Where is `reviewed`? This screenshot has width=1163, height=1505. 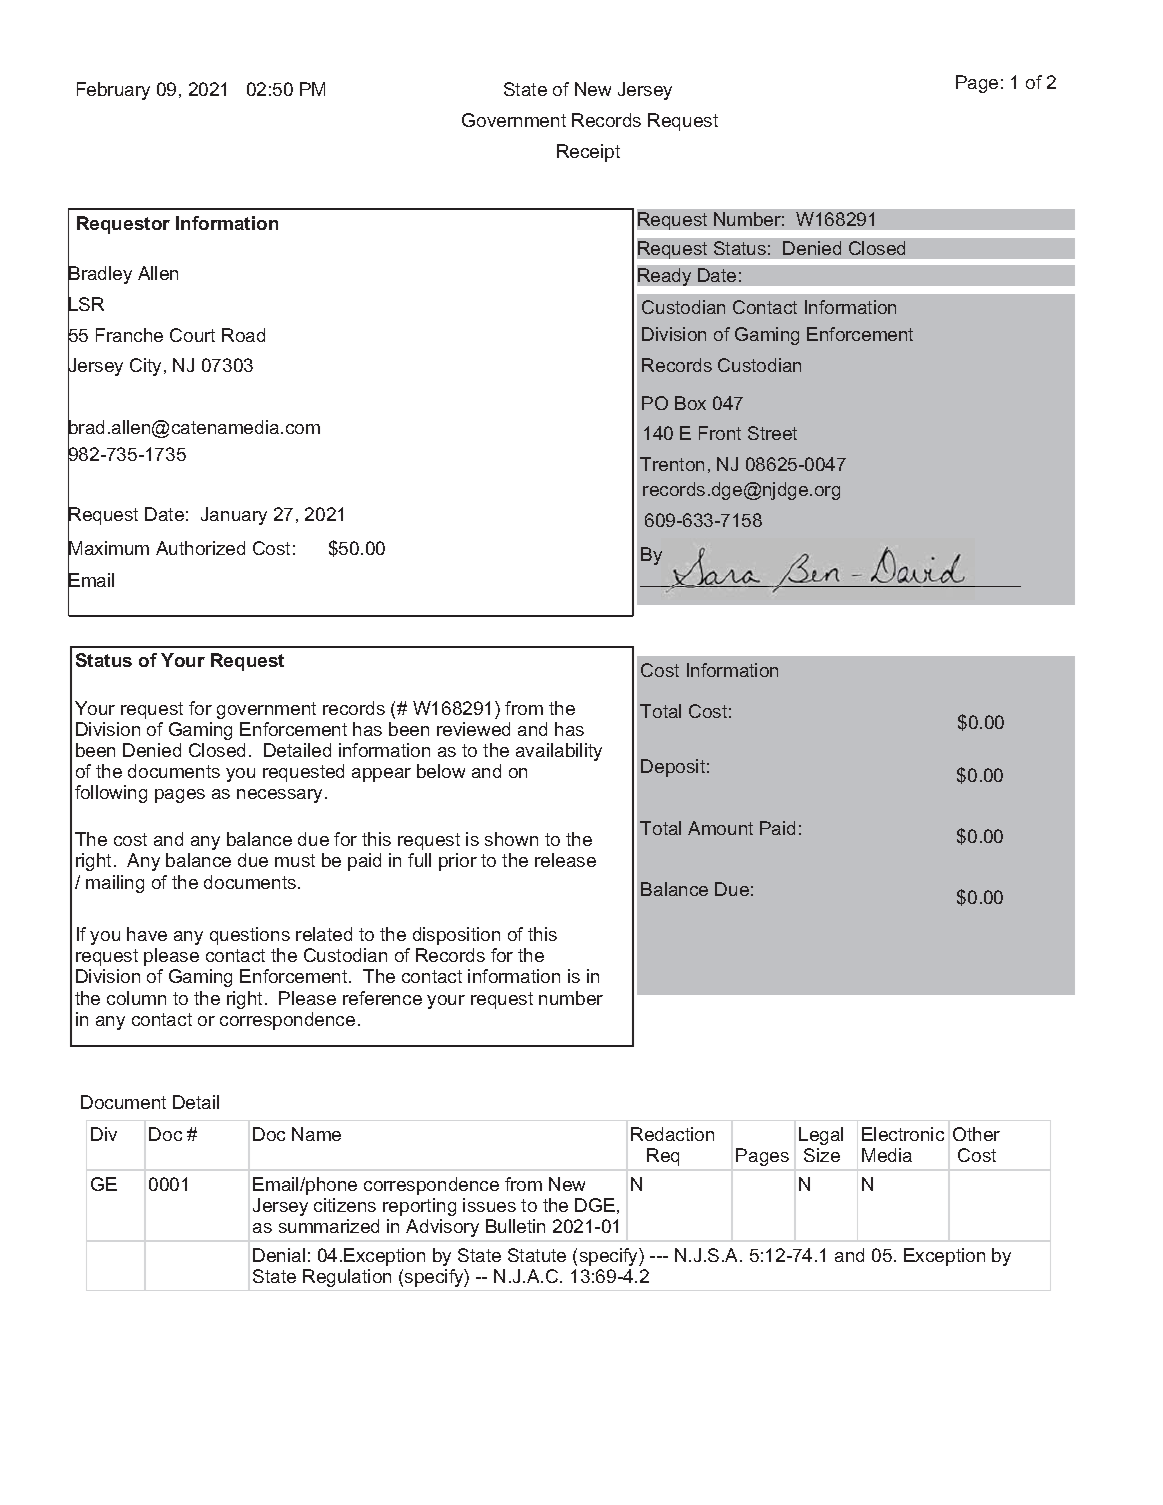 reviewed is located at coordinates (473, 729).
